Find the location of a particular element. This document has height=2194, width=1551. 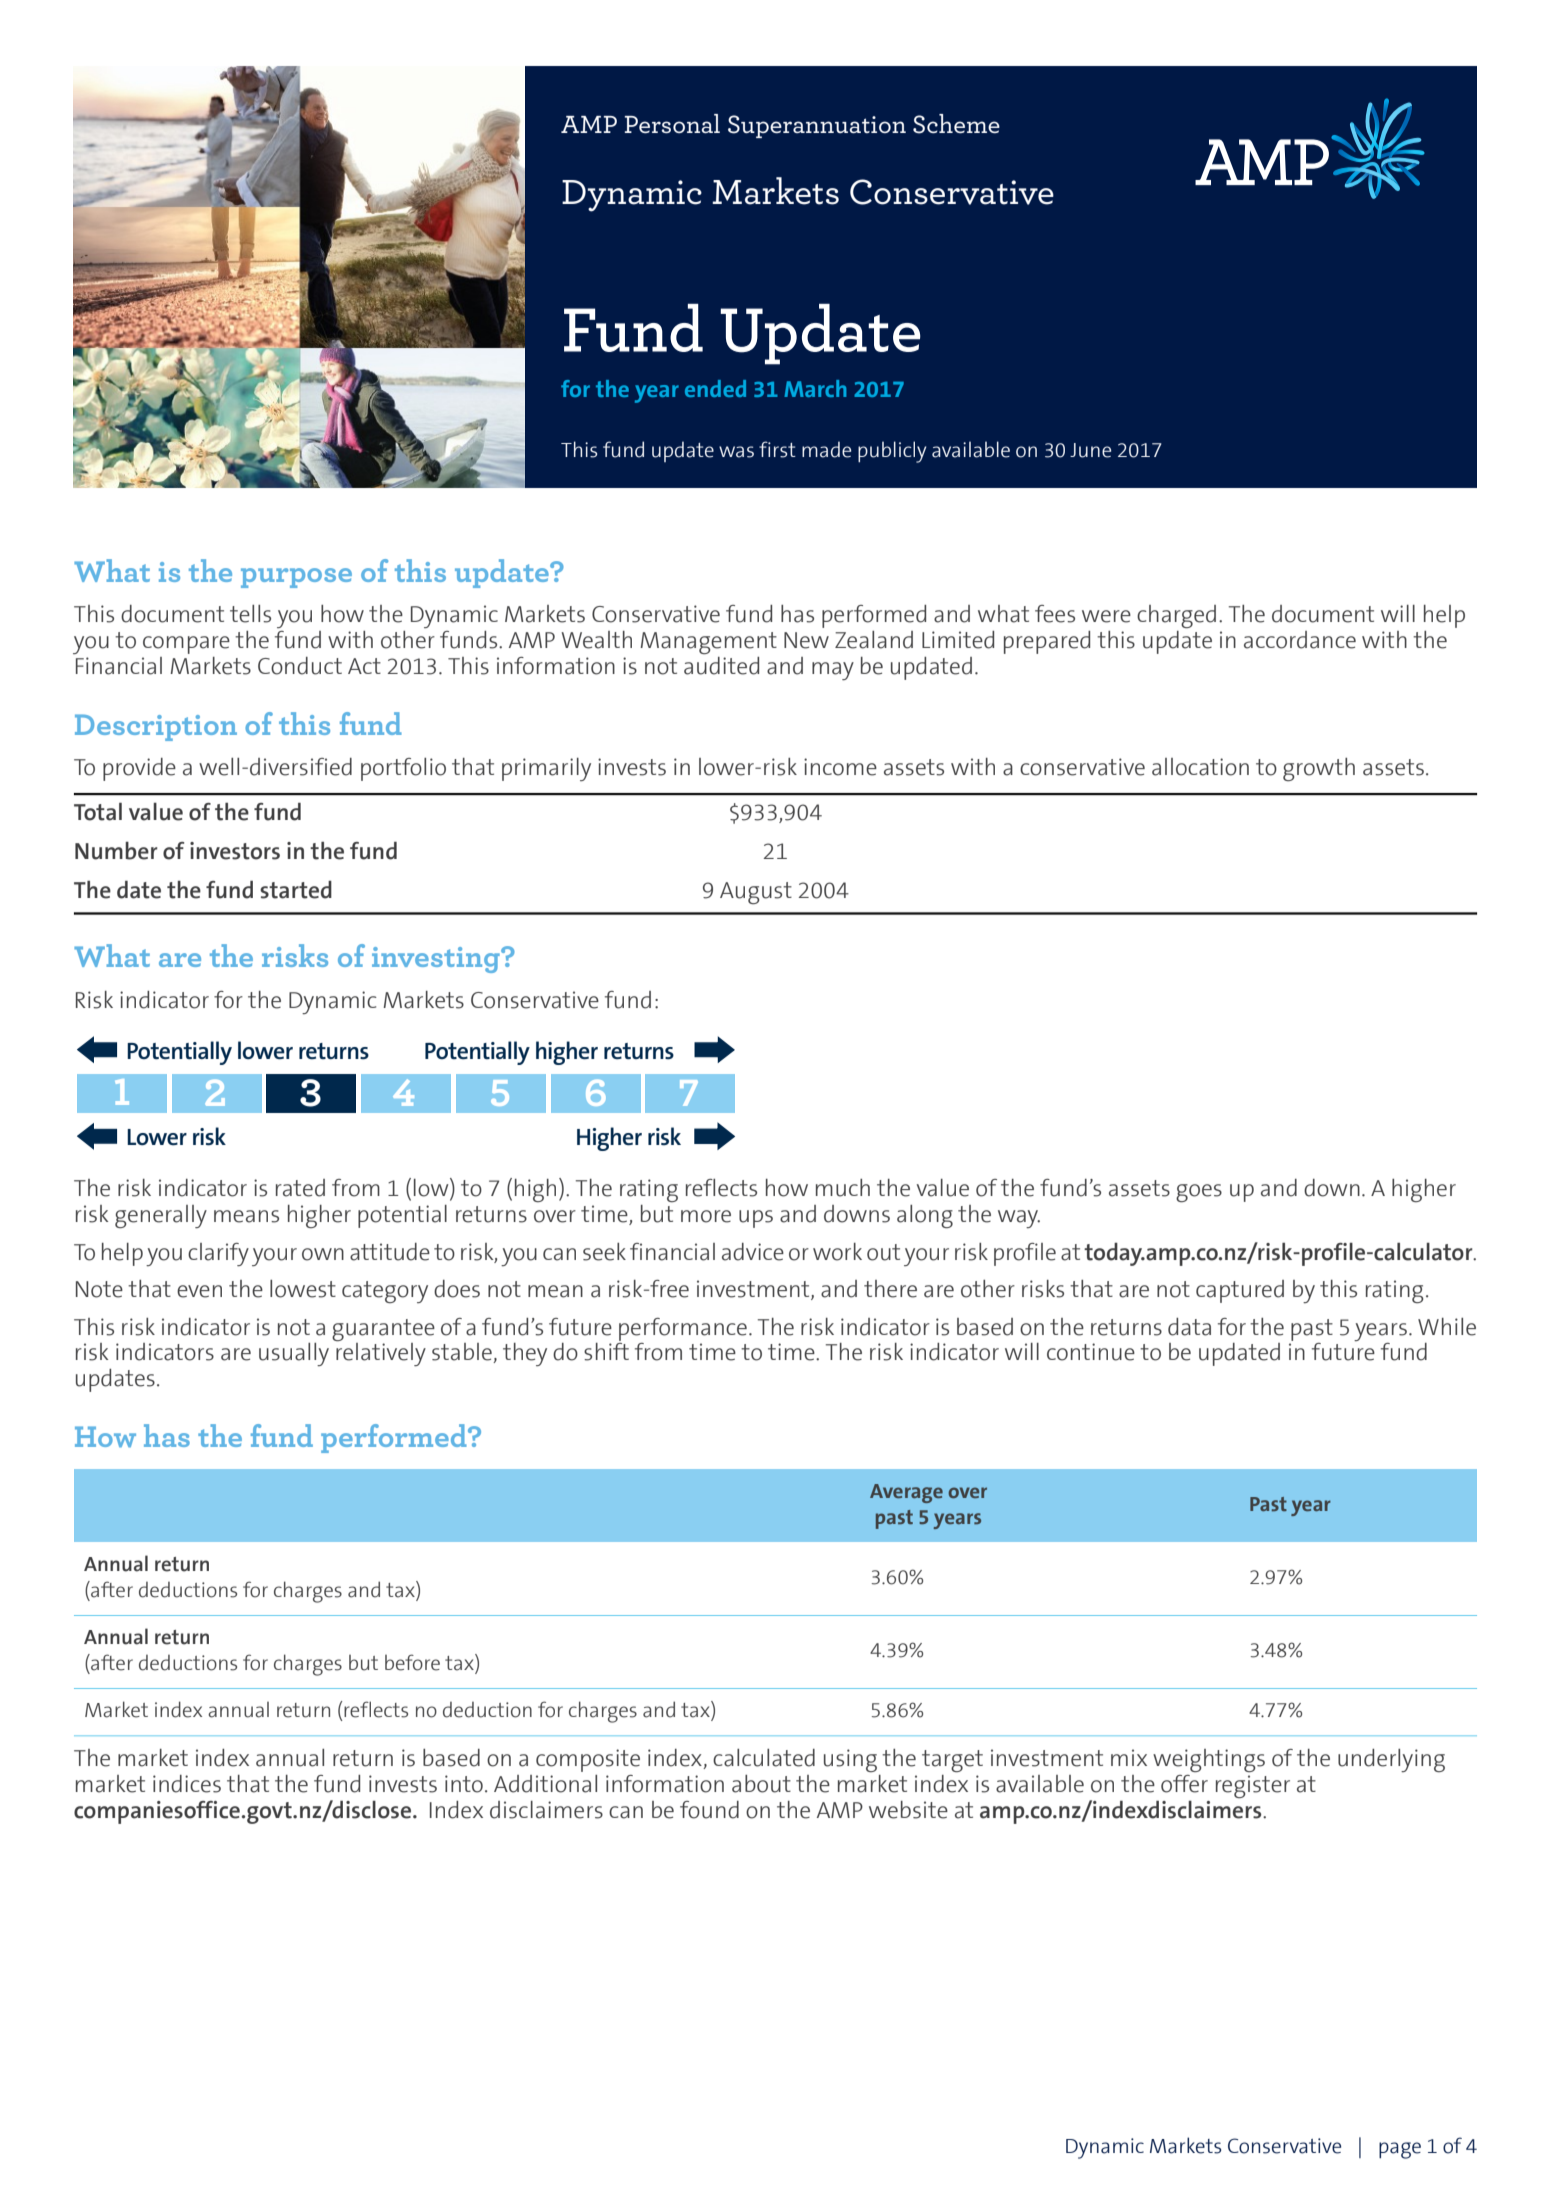

growth is located at coordinates (1319, 769).
